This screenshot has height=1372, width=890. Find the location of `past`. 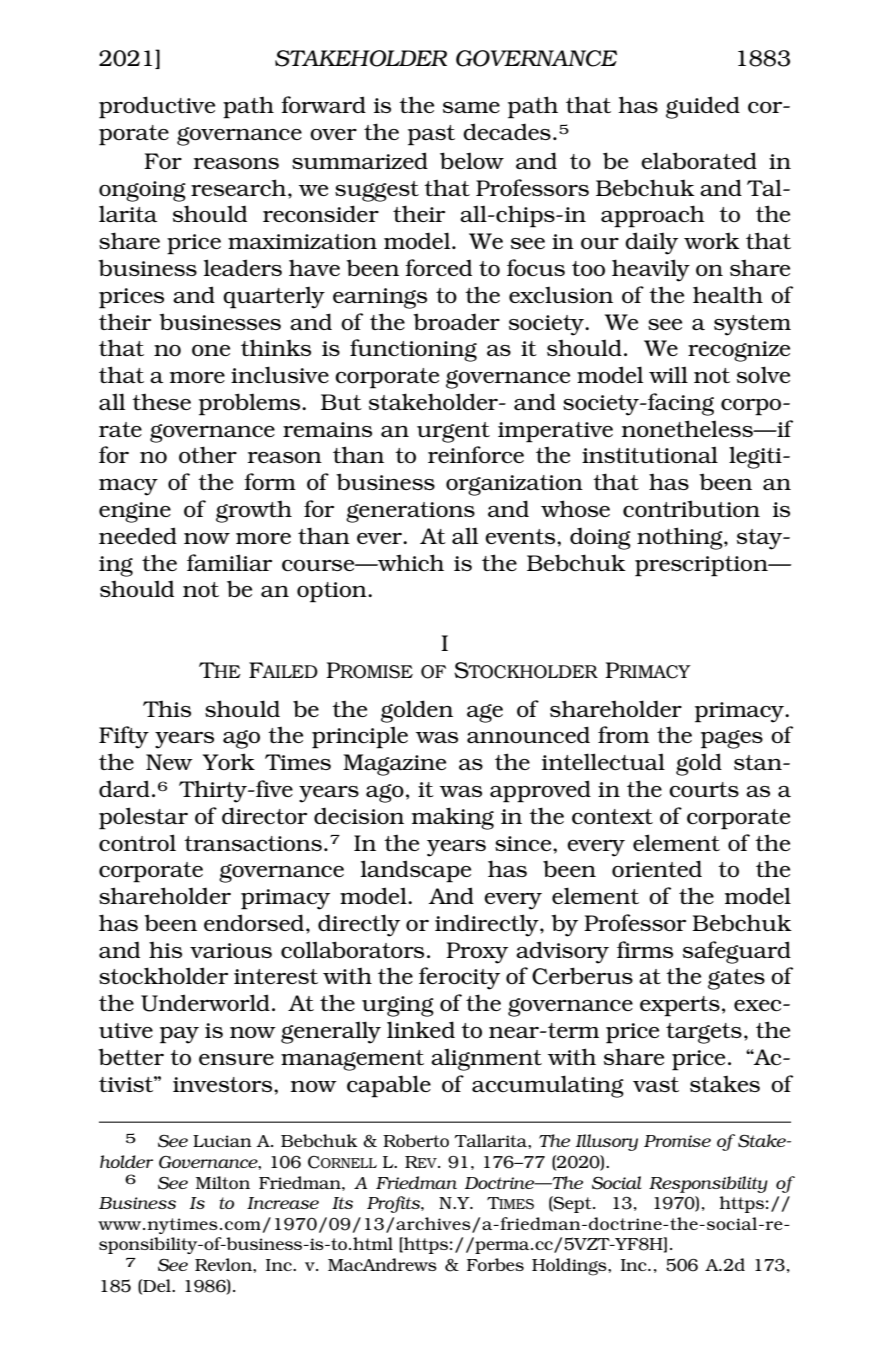

past is located at coordinates (431, 135).
